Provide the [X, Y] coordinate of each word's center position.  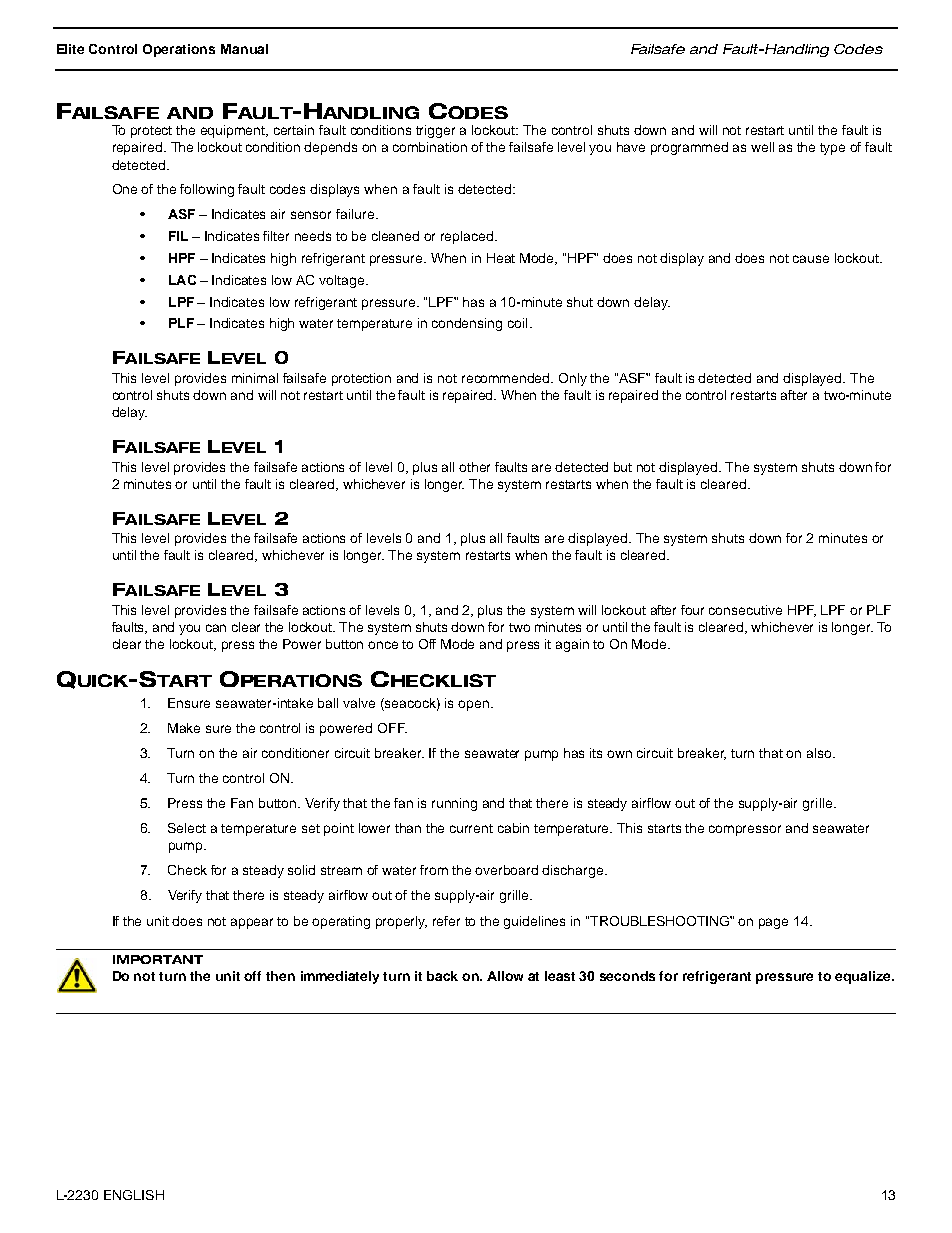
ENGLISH [134, 1195]
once [383, 645]
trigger [435, 131]
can [216, 628]
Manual [244, 49]
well [762, 147]
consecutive [745, 610]
